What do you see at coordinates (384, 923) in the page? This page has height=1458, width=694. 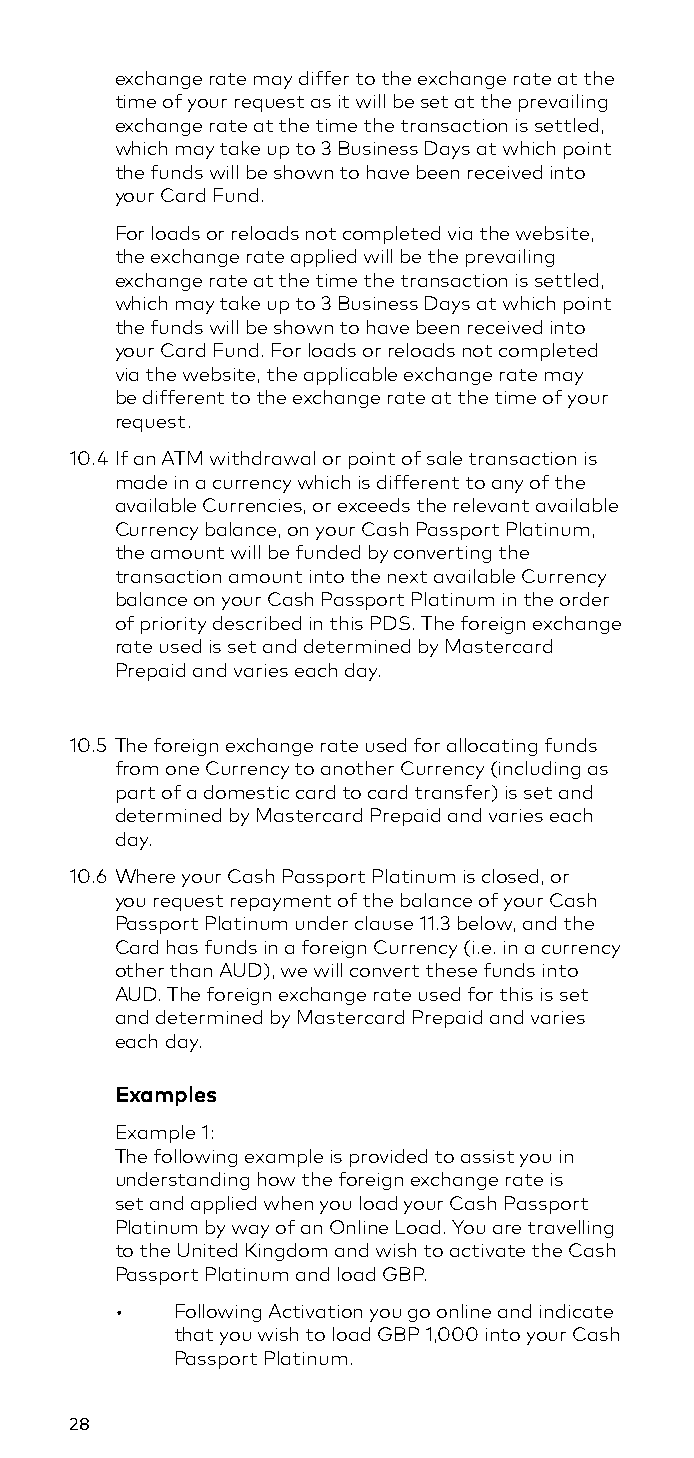 I see `clause` at bounding box center [384, 923].
